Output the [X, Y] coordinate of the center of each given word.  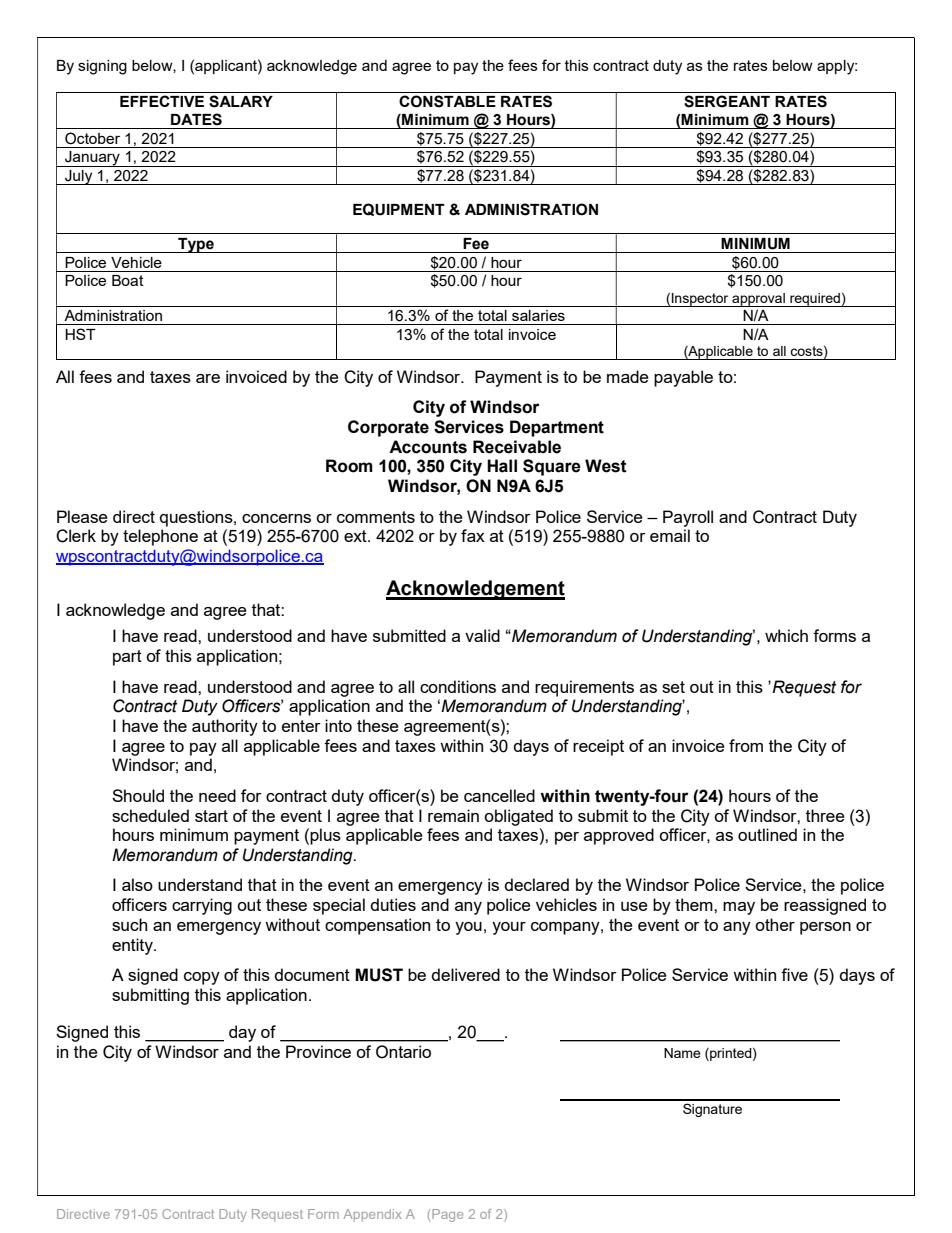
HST [80, 334]
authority [225, 727]
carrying [202, 906]
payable [683, 378]
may [739, 908]
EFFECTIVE [162, 101]
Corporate [388, 428]
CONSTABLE [447, 101]
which [786, 635]
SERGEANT [727, 101]
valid [482, 635]
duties [393, 904]
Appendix [373, 1215]
